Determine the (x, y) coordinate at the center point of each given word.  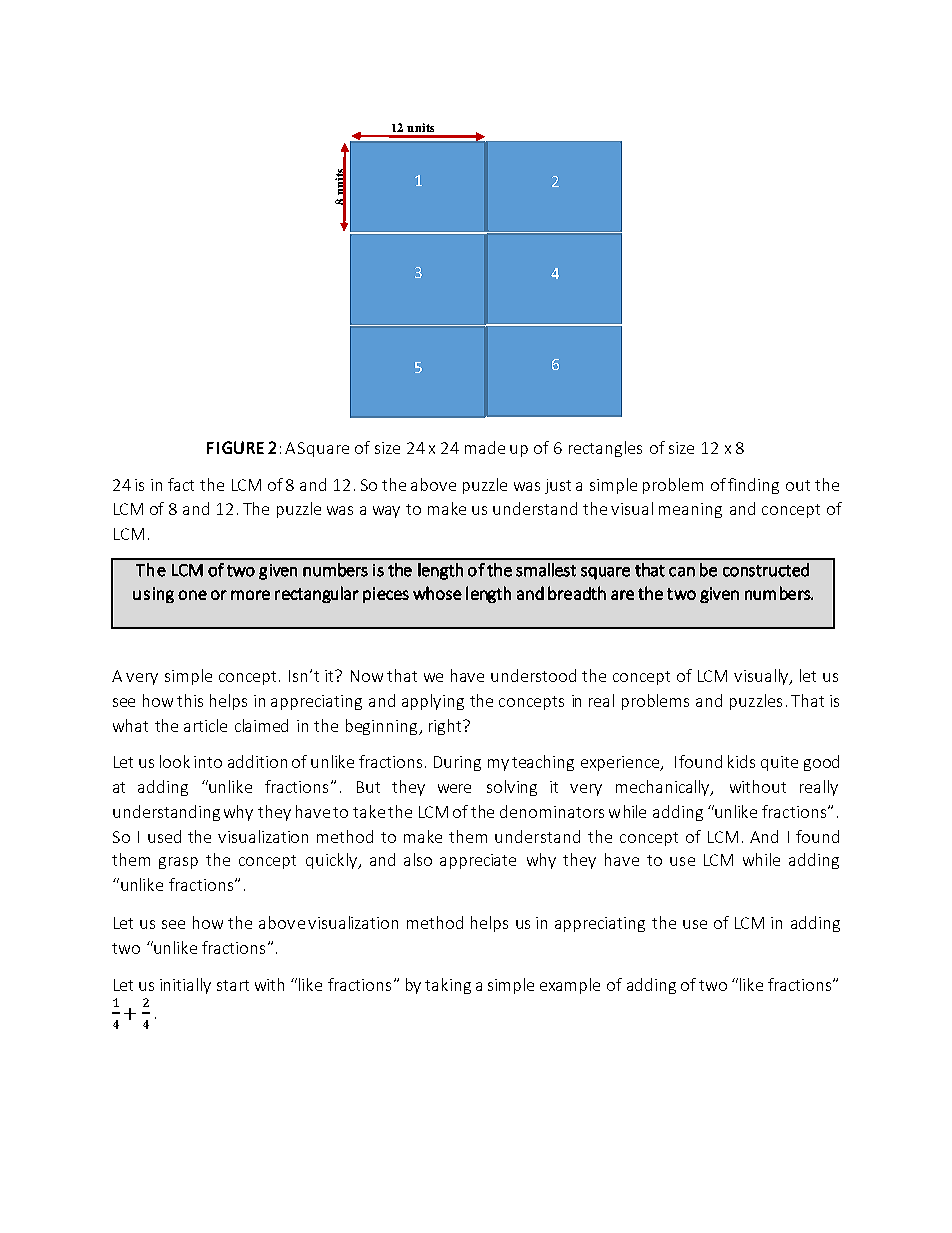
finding (753, 486)
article (205, 725)
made (485, 447)
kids (741, 761)
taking (448, 986)
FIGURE (235, 447)
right (446, 727)
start (233, 985)
